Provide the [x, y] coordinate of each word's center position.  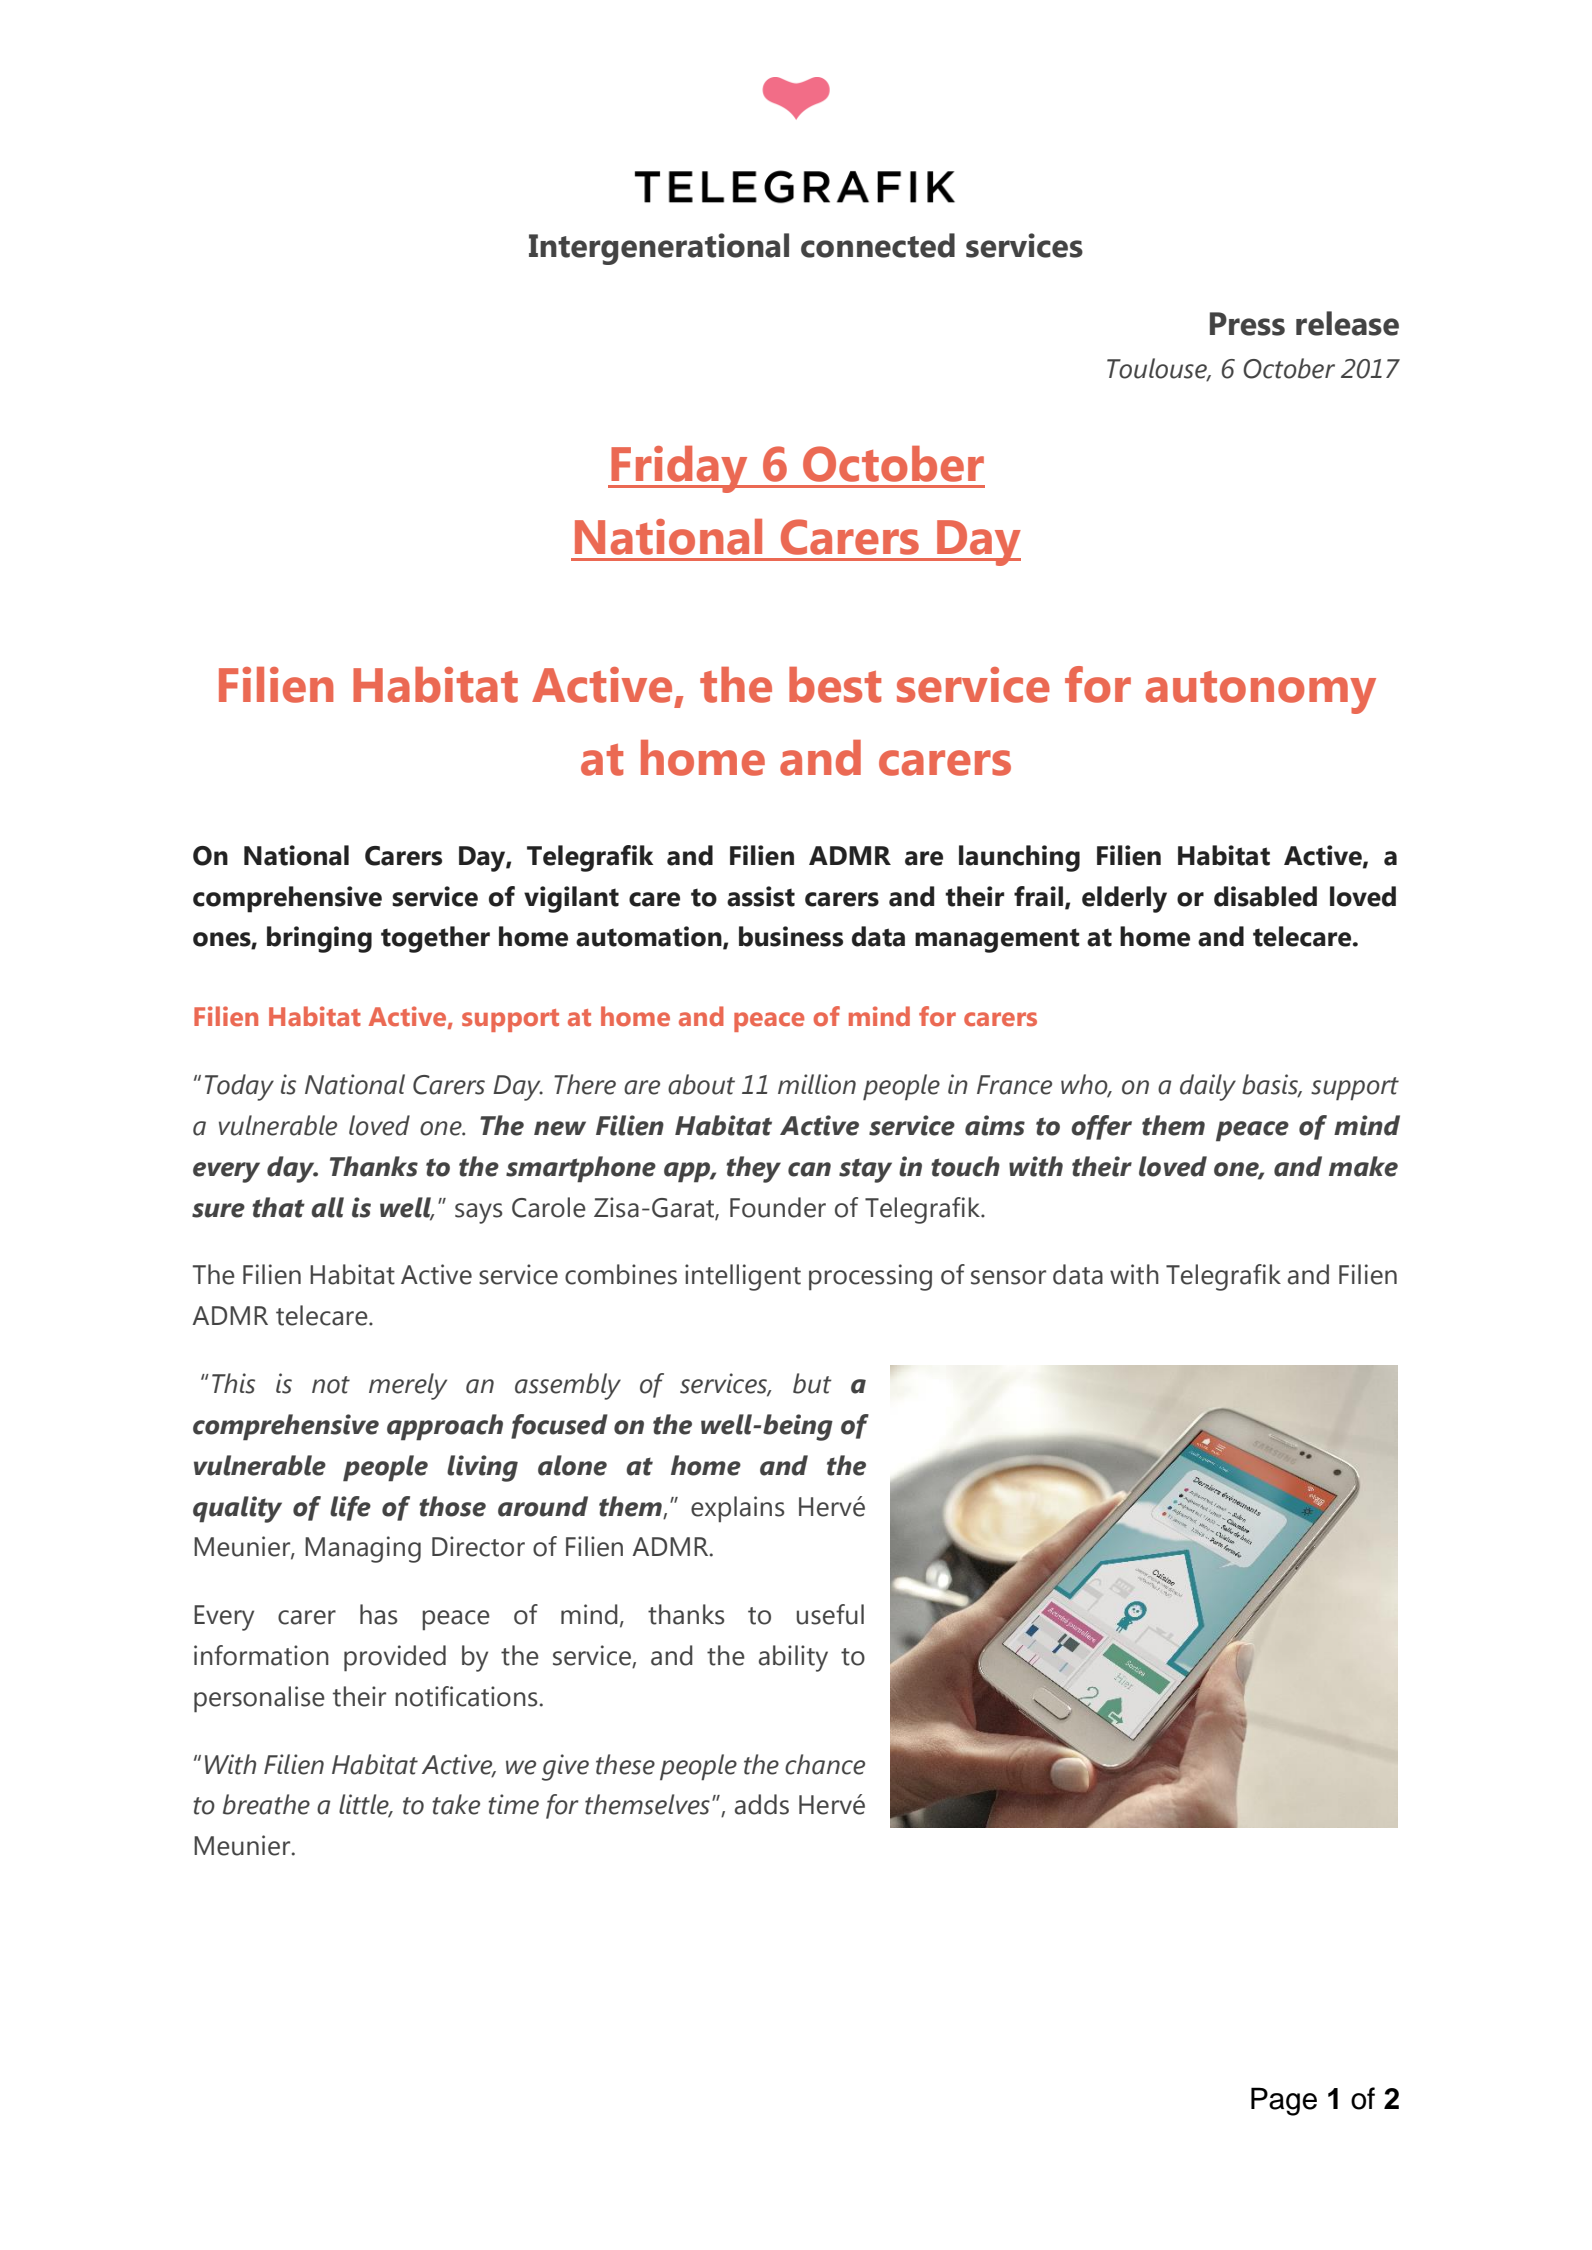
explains [738, 1509]
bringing [319, 939]
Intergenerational [659, 249]
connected [878, 245]
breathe [266, 1804]
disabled [1265, 896]
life [350, 1508]
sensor [1008, 1277]
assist [761, 896]
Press [1247, 324]
